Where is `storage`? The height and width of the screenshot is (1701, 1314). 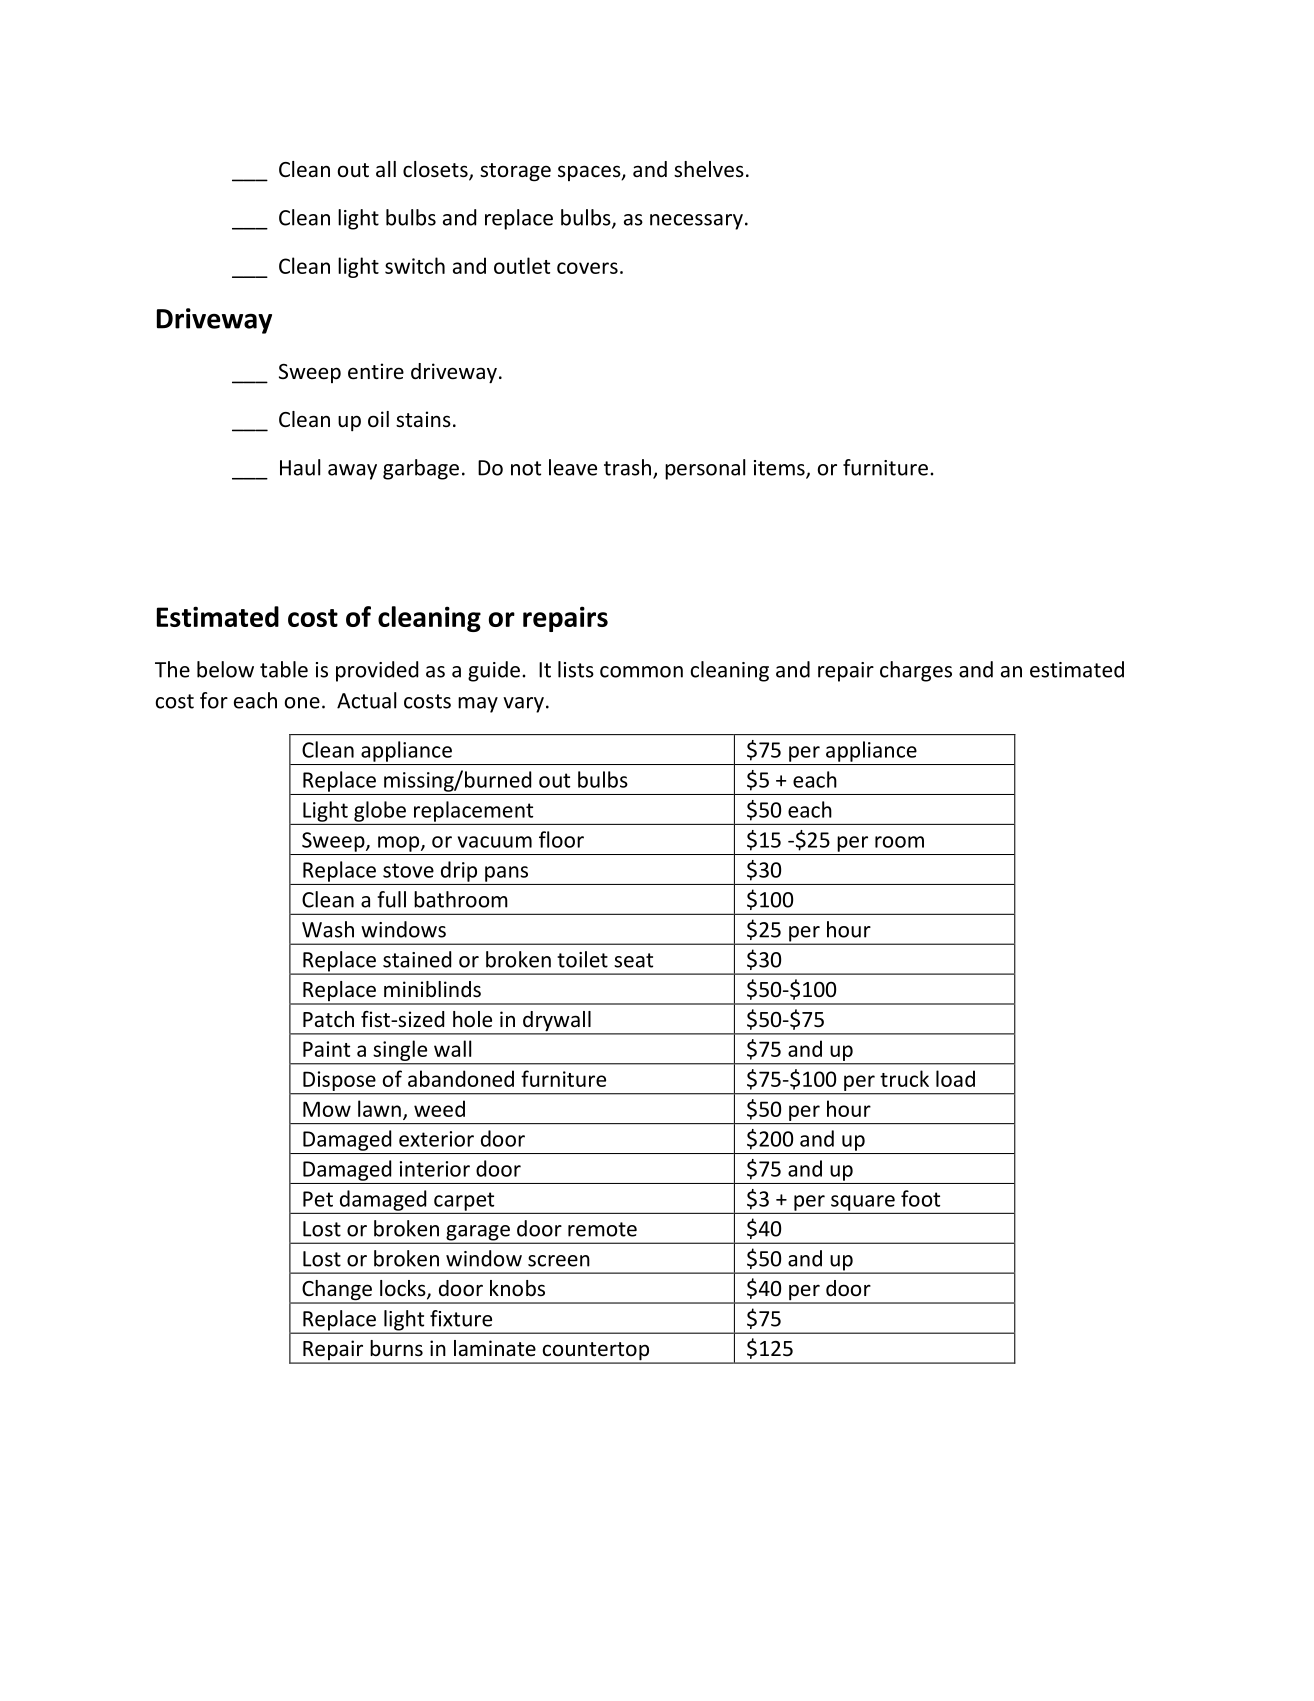 storage is located at coordinates (515, 172).
